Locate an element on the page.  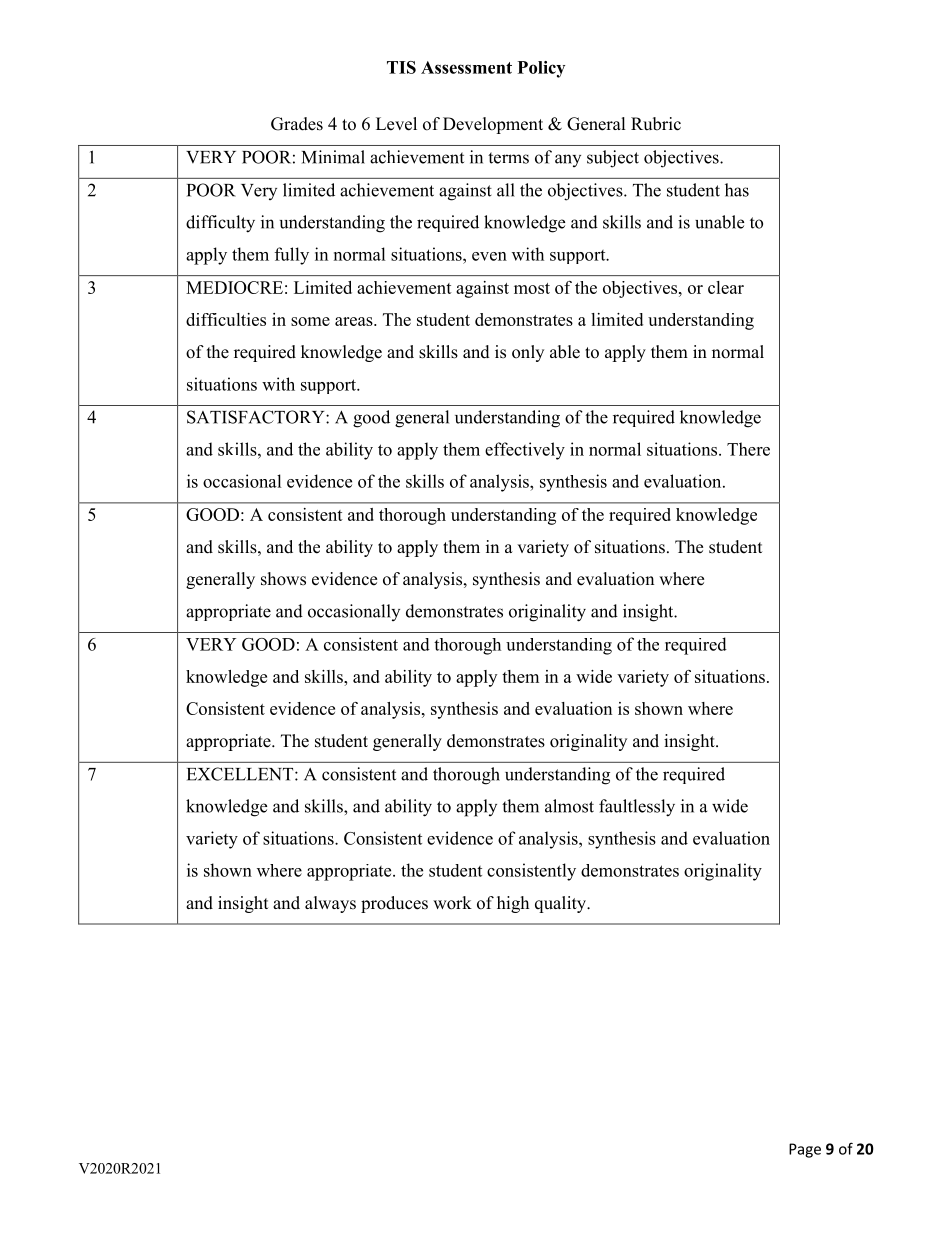
produces is located at coordinates (394, 904).
